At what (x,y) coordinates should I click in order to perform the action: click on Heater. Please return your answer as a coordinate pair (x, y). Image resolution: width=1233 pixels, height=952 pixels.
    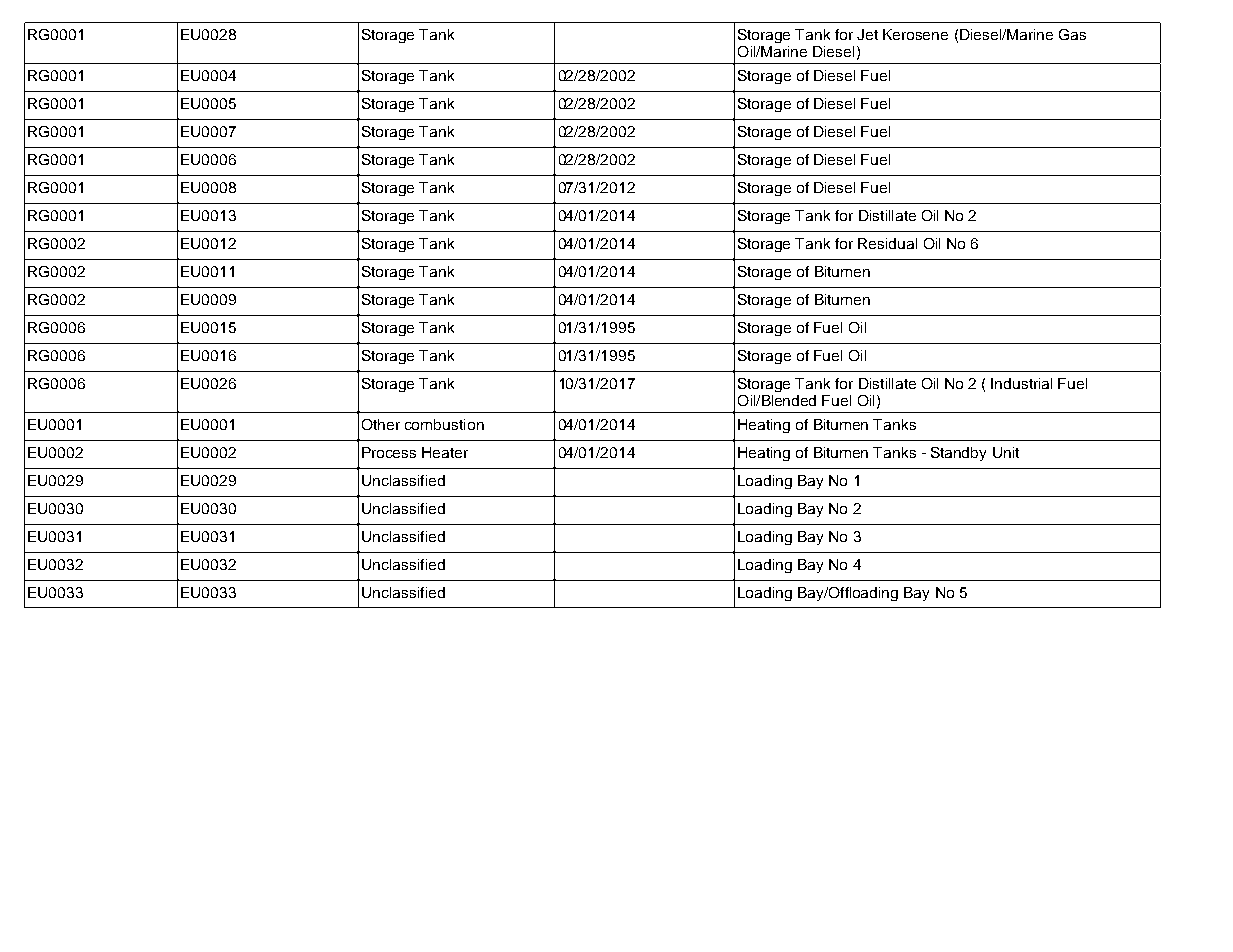
    Looking at the image, I should click on (445, 452).
